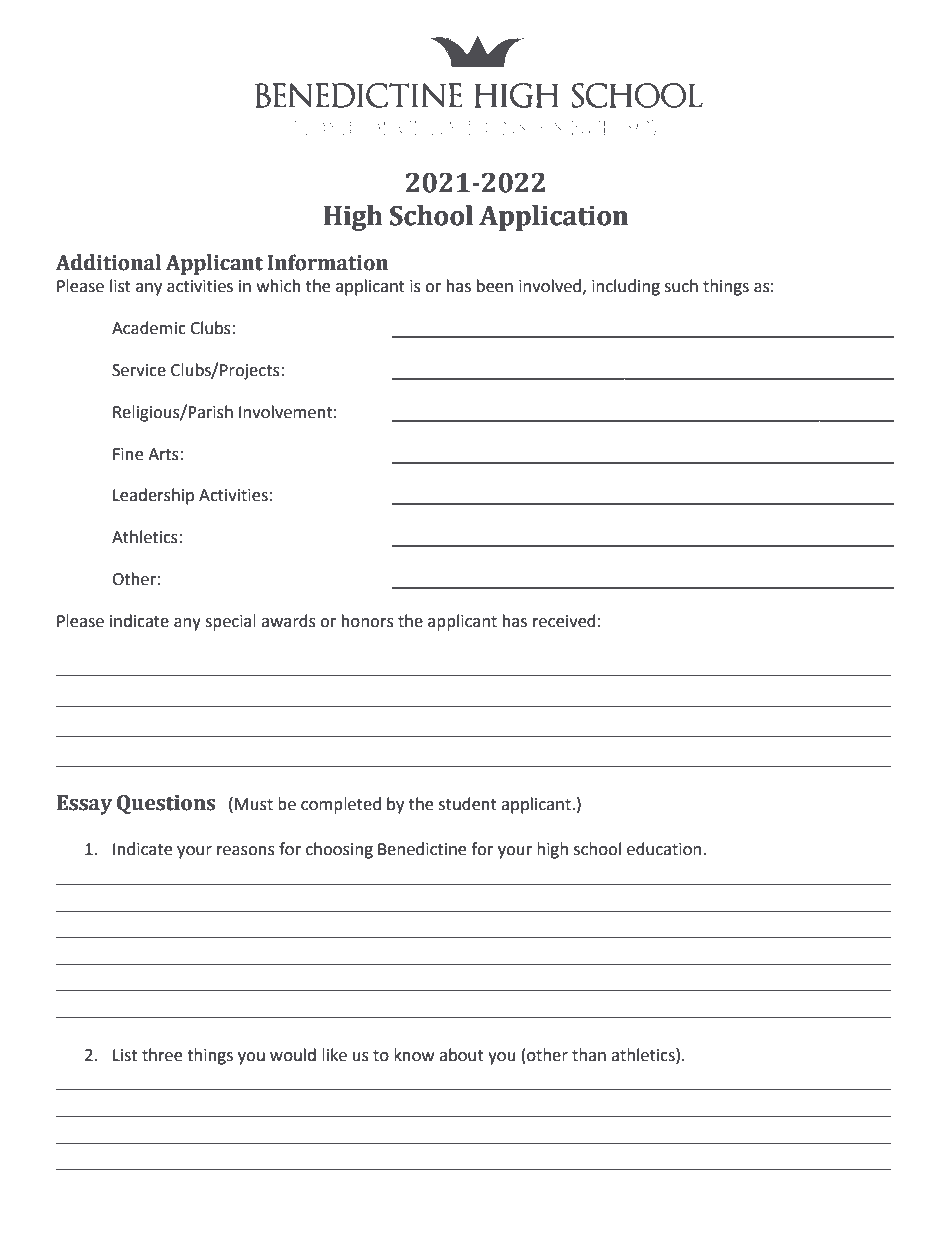  Describe the element at coordinates (108, 262) in the screenshot. I see `Additional` at that location.
